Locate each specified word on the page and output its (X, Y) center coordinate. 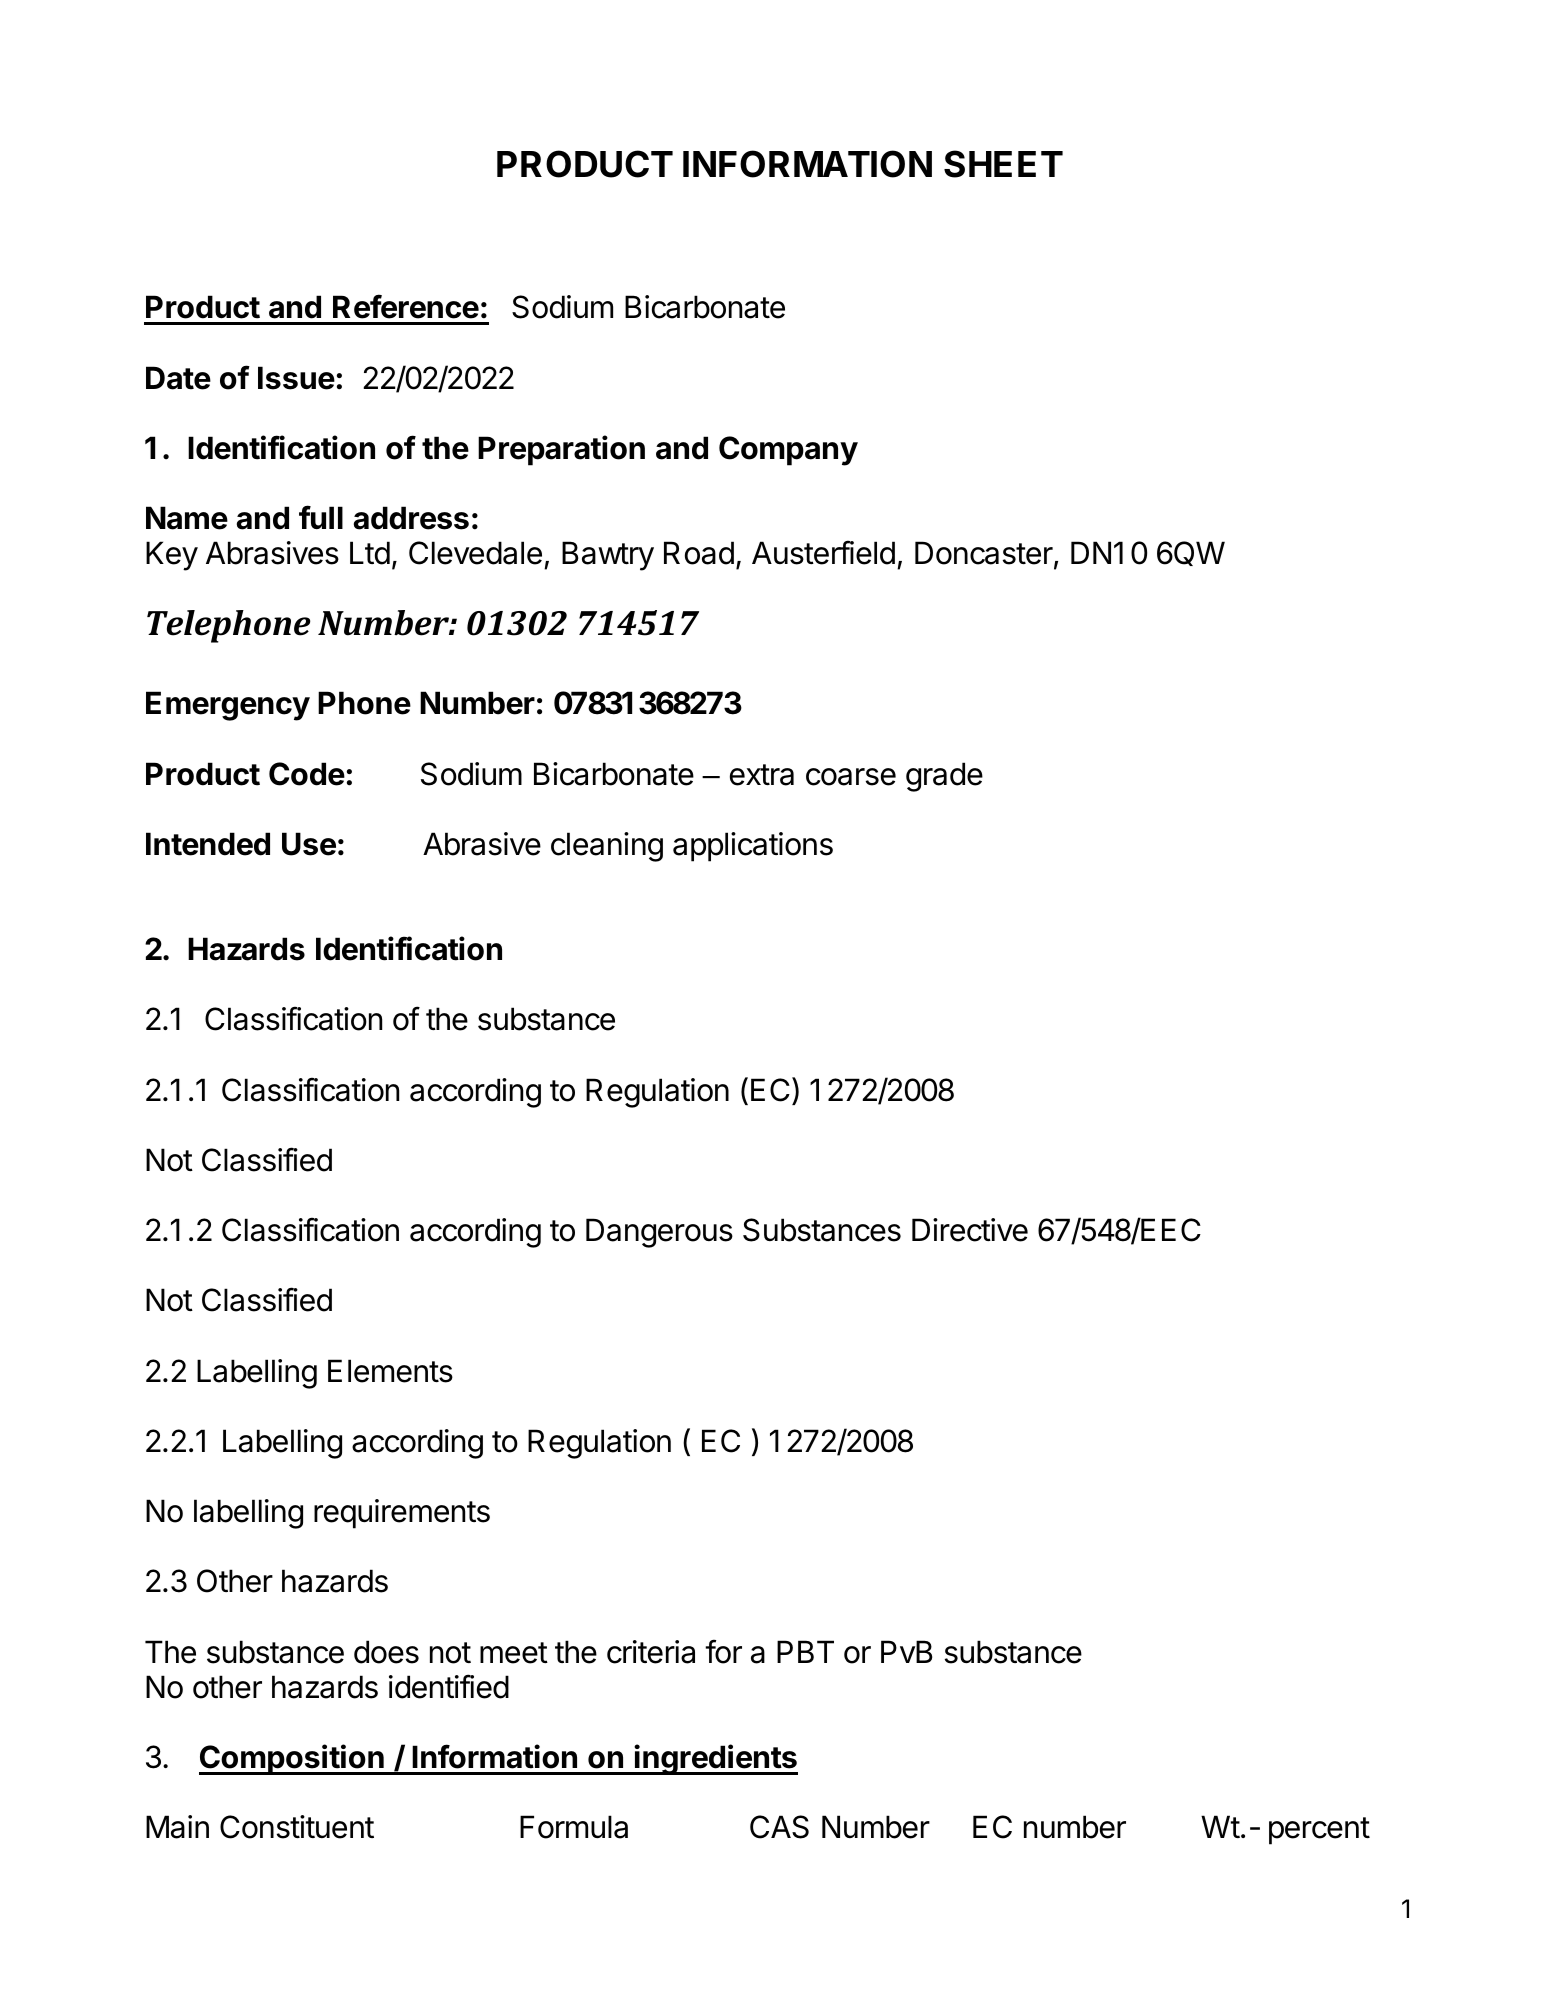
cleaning (607, 847)
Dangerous (659, 1233)
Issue (296, 378)
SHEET (1003, 164)
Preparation (561, 450)
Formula (574, 1827)
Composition (292, 1759)
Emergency (228, 706)
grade (944, 777)
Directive (970, 1230)
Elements (390, 1371)
